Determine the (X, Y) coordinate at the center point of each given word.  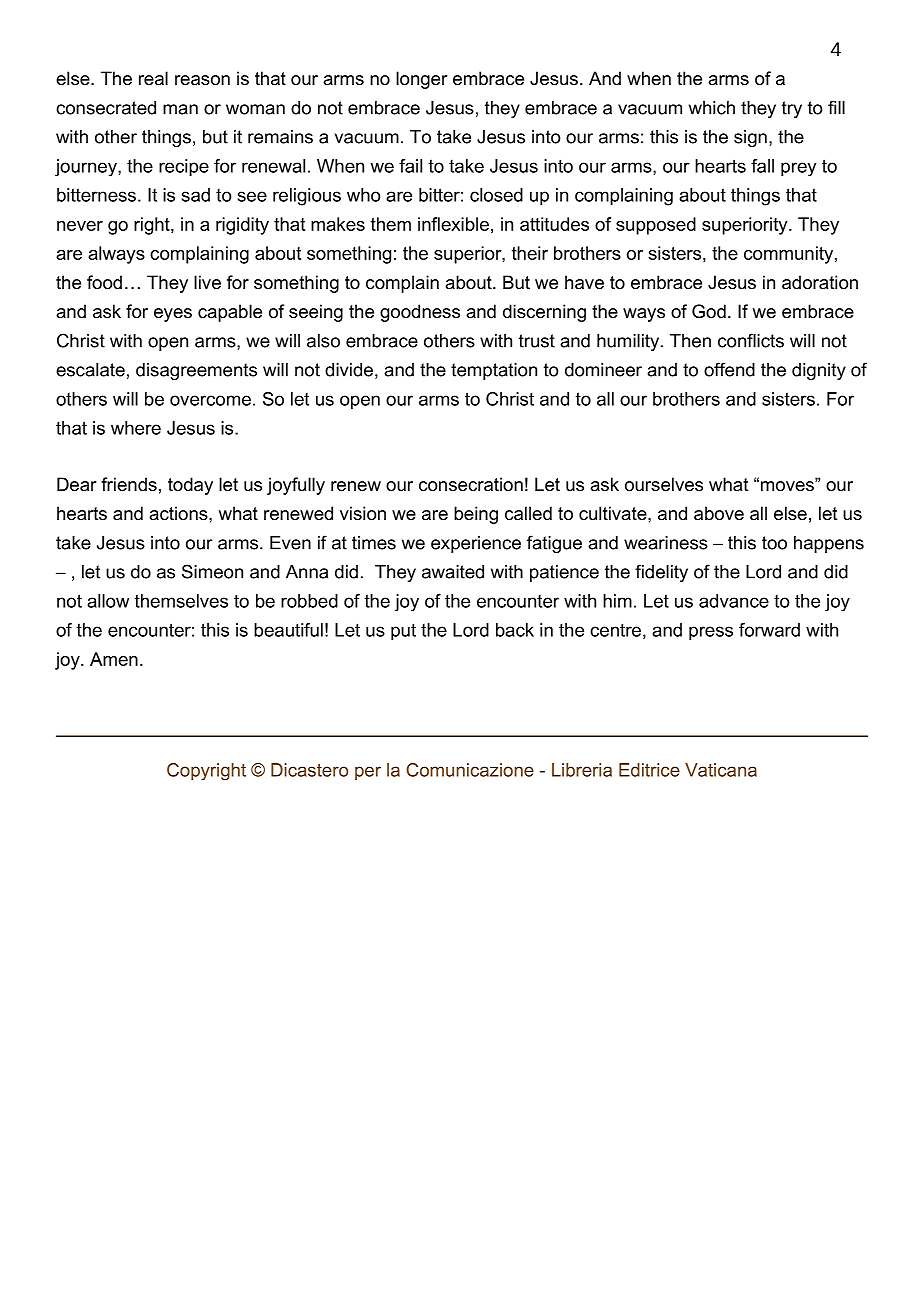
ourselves (664, 484)
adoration (820, 282)
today (190, 486)
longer (421, 80)
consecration (471, 484)
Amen (114, 659)
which (712, 108)
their (530, 253)
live (207, 282)
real (153, 78)
